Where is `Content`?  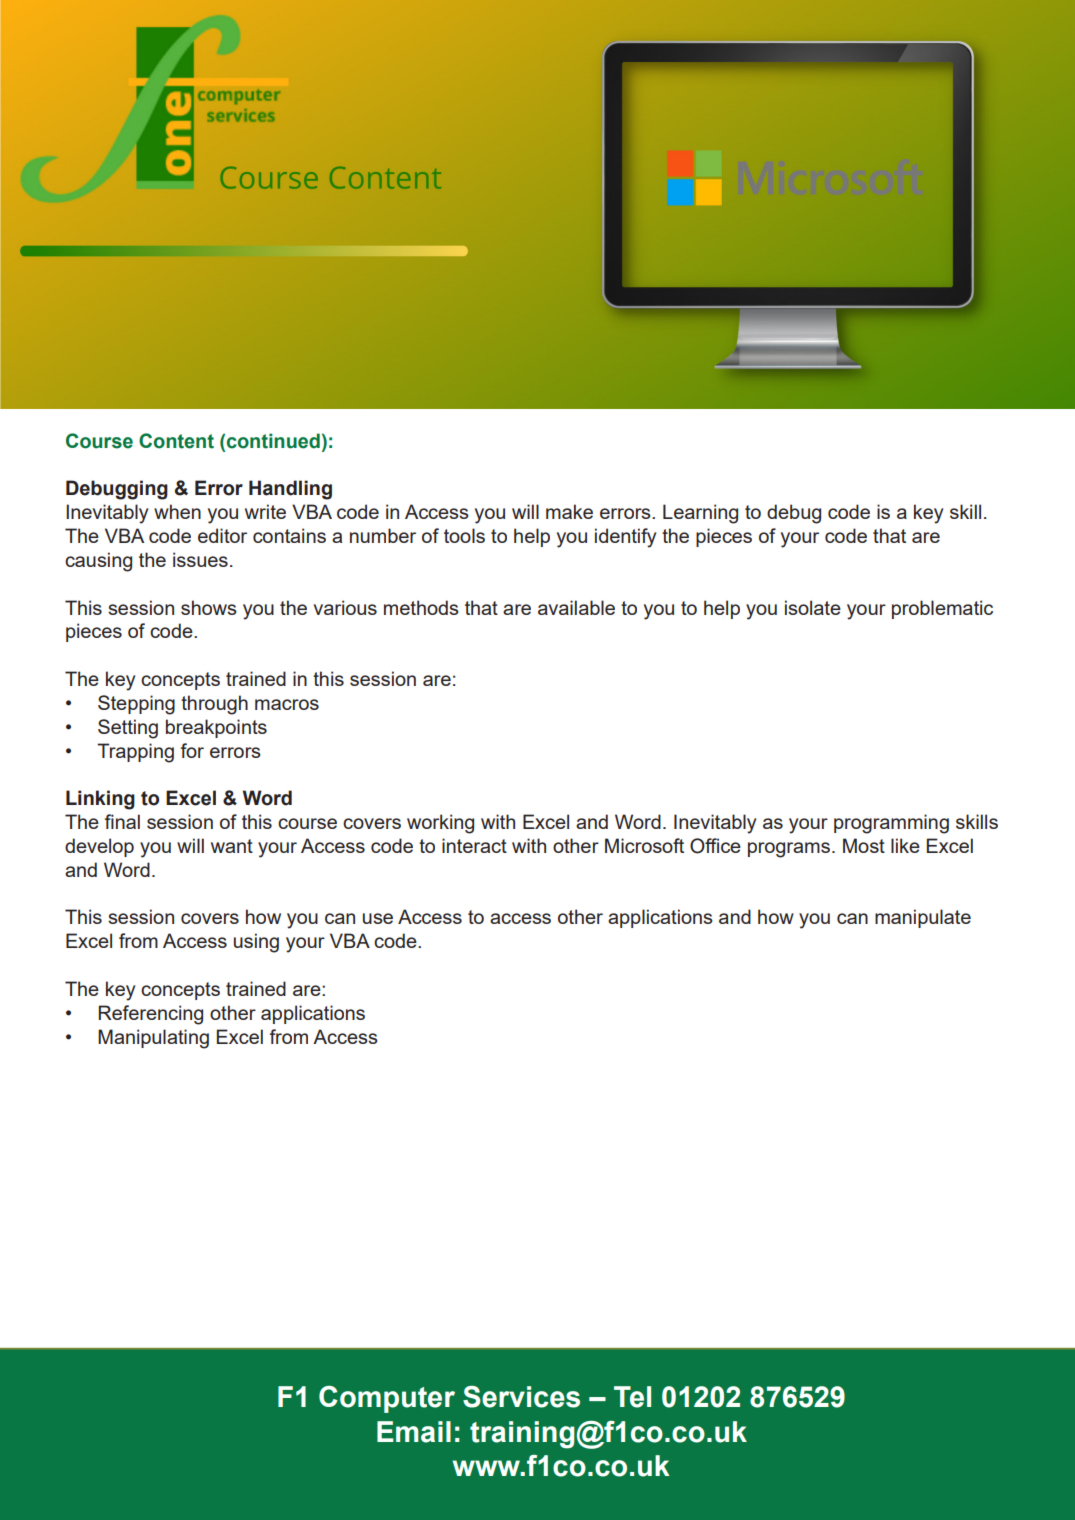
Content is located at coordinates (176, 441).
